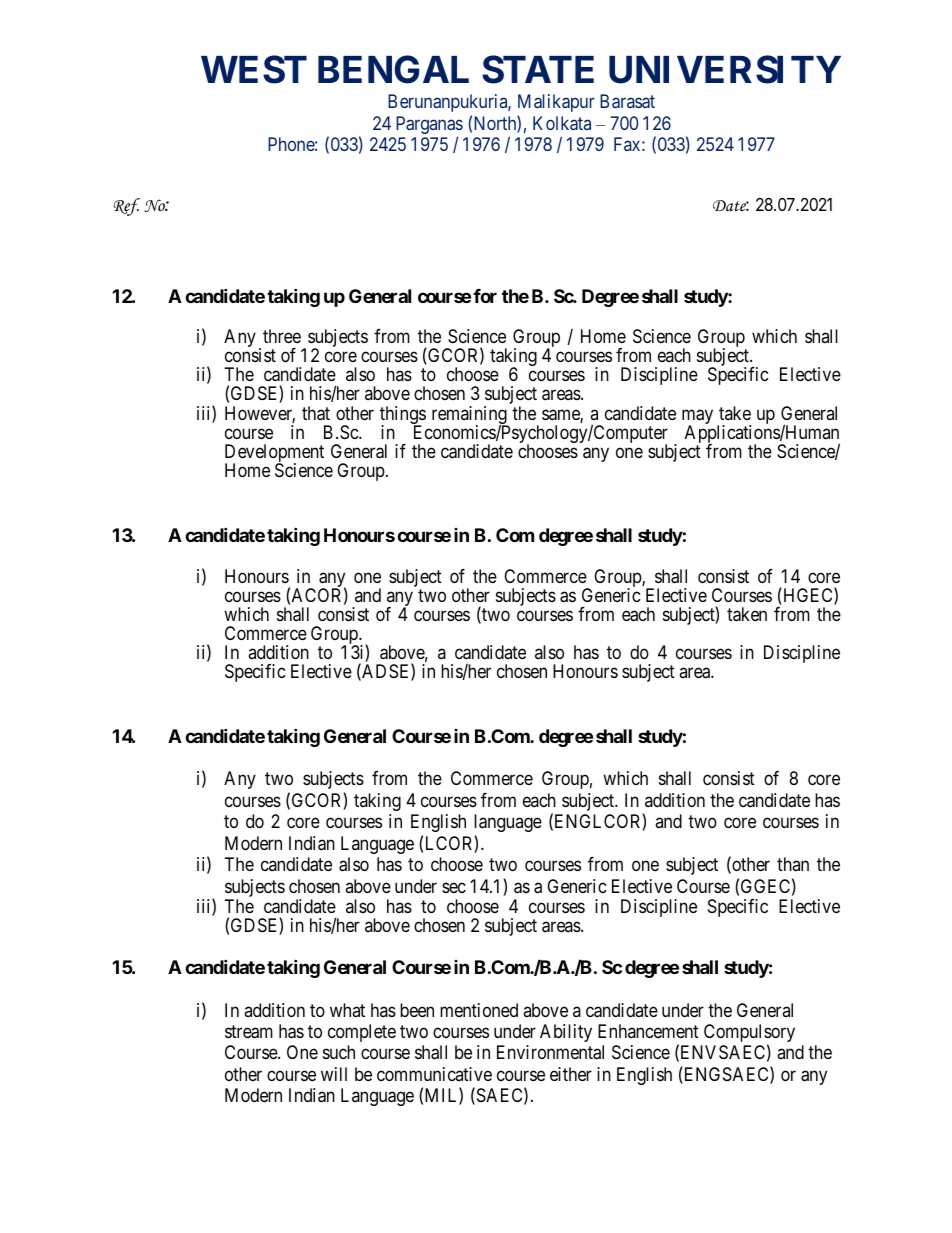  I want to click on stream, so click(249, 1032).
